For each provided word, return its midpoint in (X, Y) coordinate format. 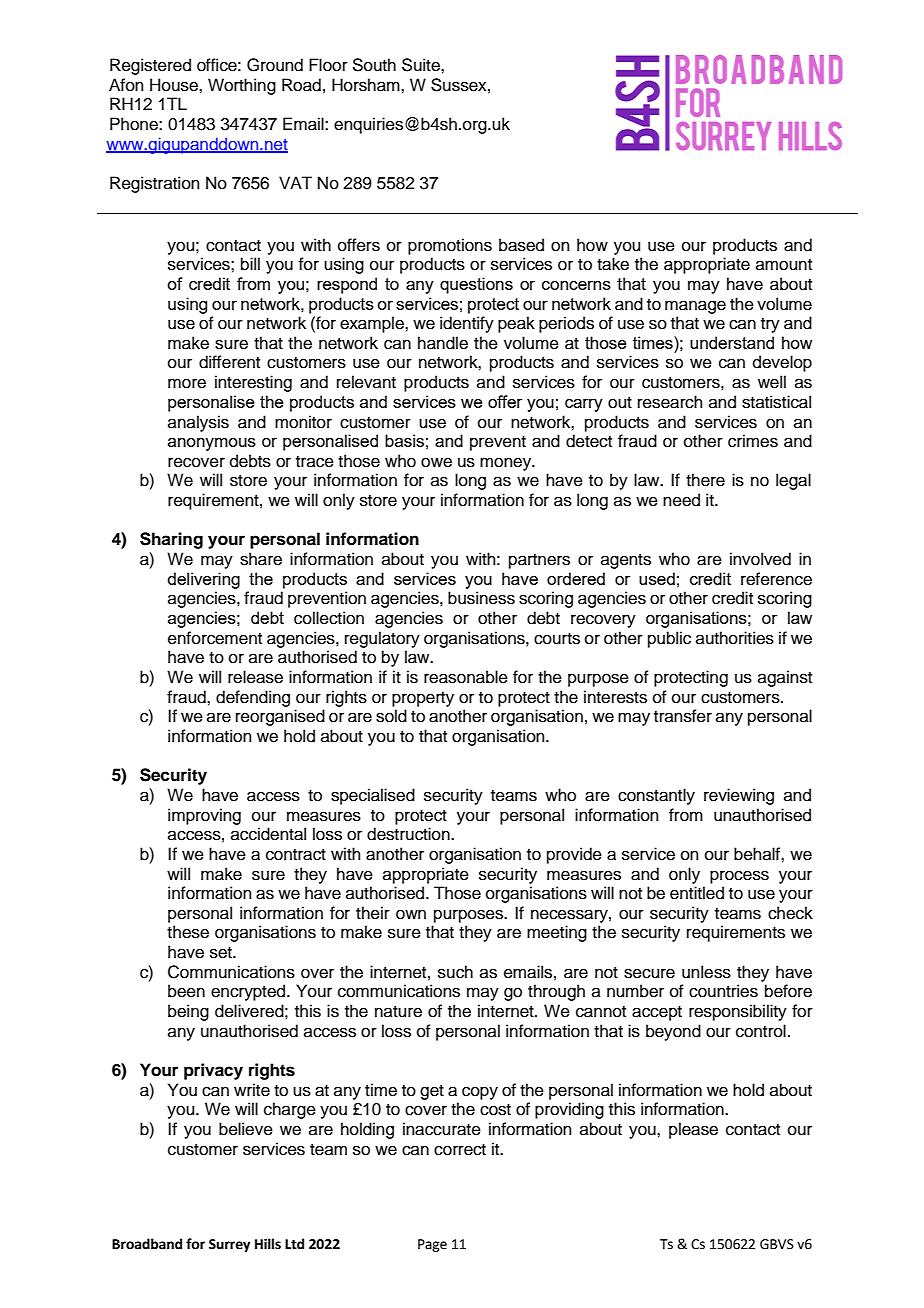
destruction (409, 834)
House (175, 85)
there (705, 480)
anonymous (212, 444)
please (693, 1130)
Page (432, 1245)
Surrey (229, 1245)
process (739, 877)
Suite (422, 65)
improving (204, 816)
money (507, 464)
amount (784, 265)
